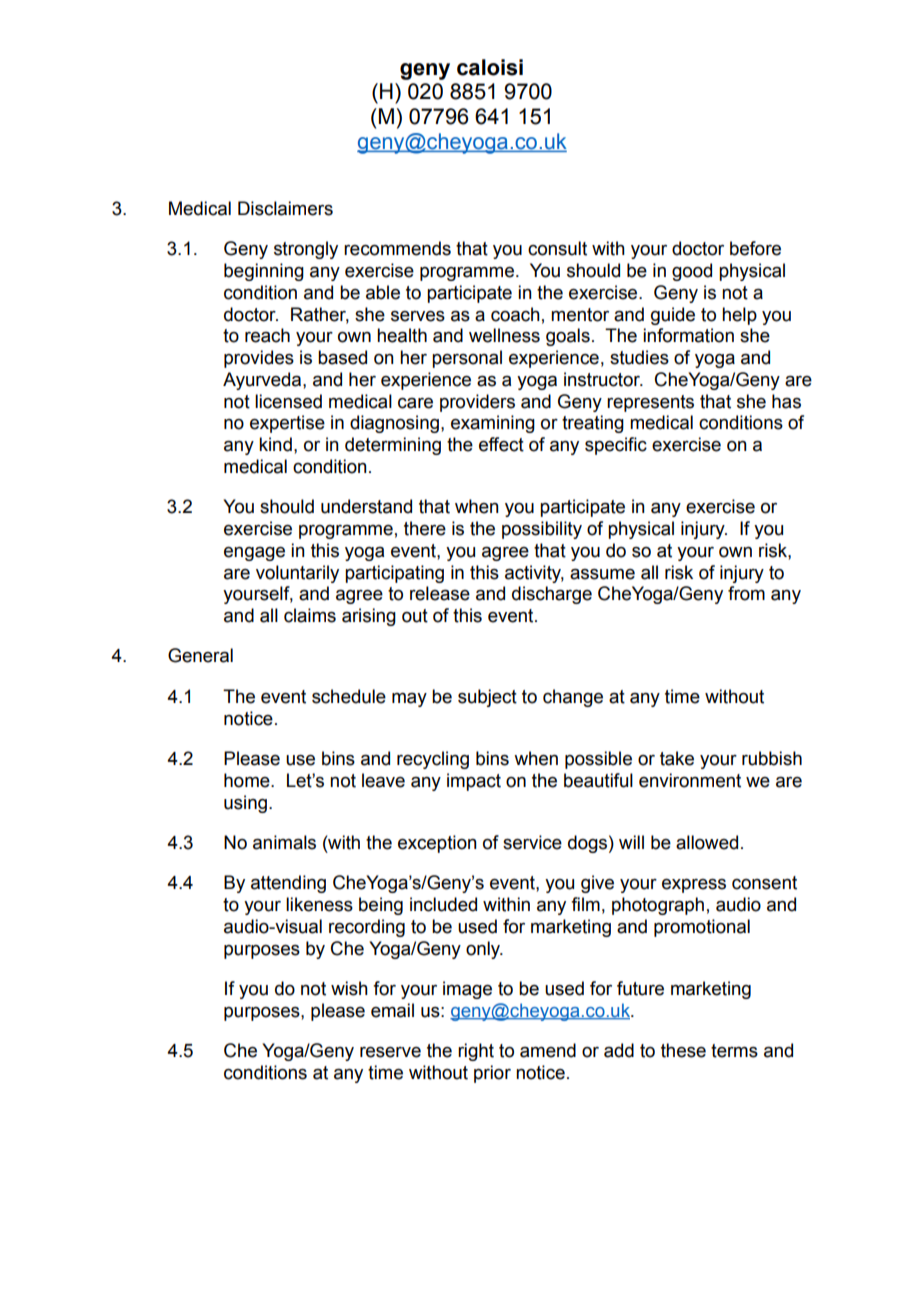  Describe the element at coordinates (310, 615) in the image. I see `claims` at that location.
